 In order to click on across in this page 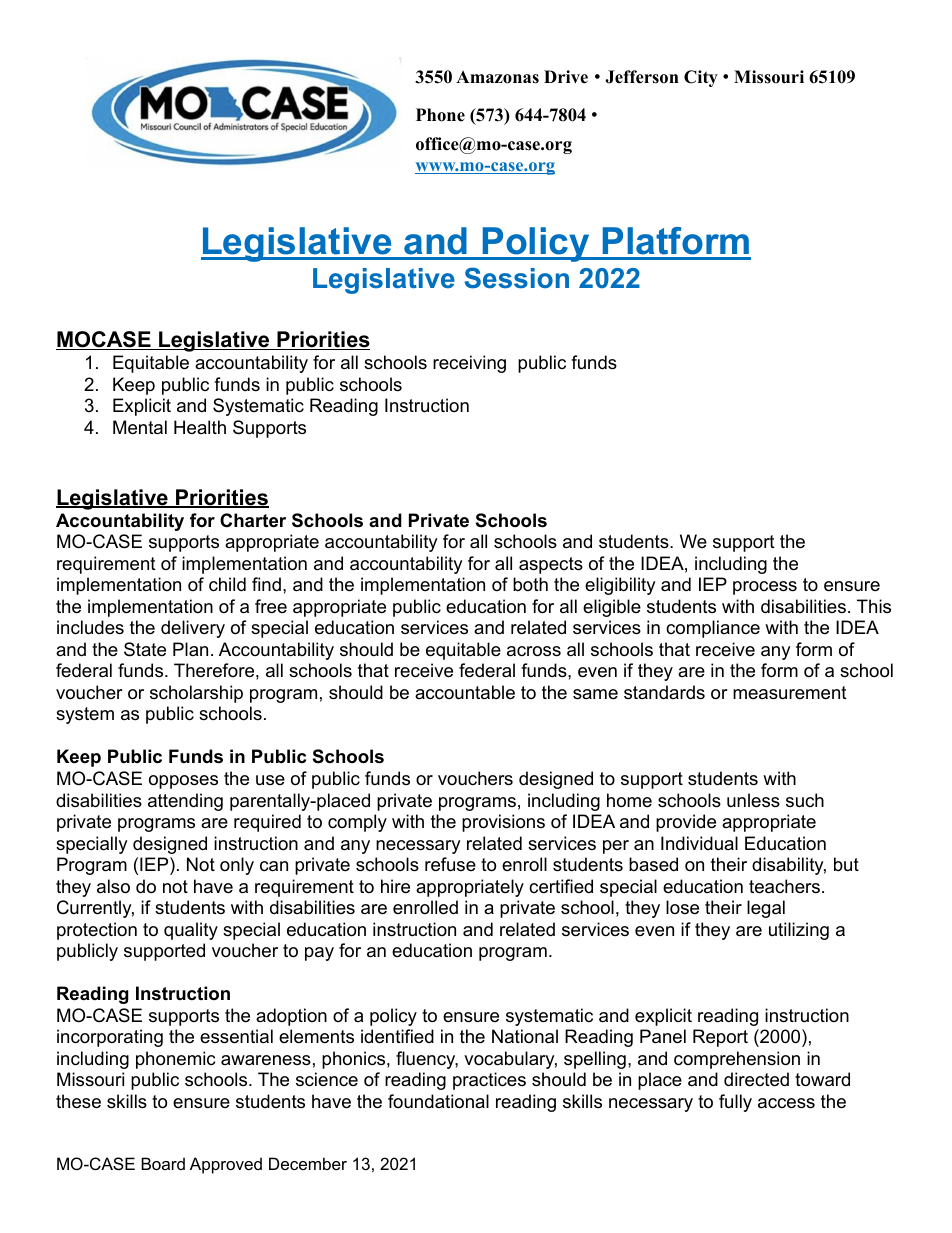, I will do `click(534, 651)`.
